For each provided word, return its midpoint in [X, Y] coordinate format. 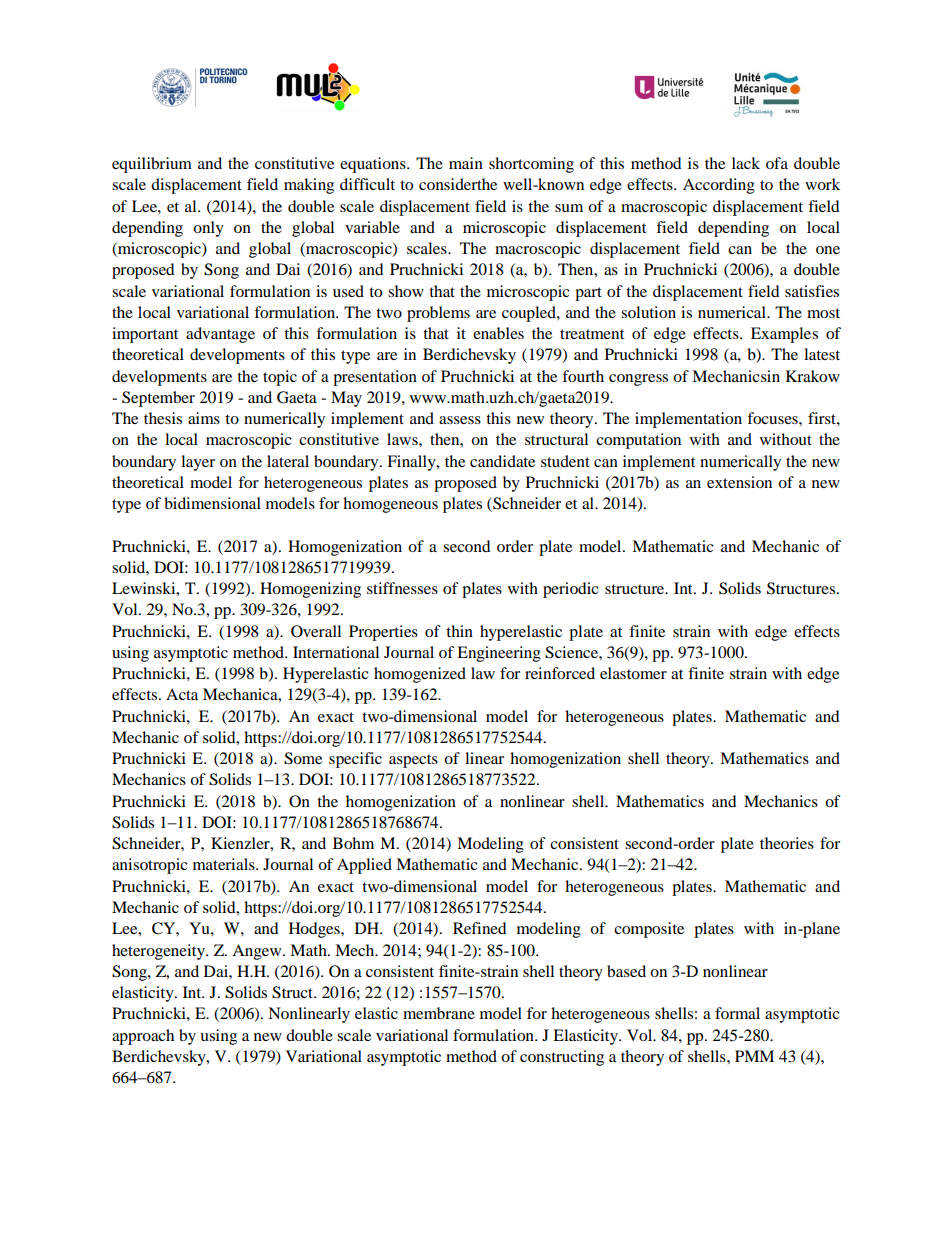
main [466, 163]
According [719, 186]
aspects [413, 761]
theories [787, 843]
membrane [439, 1013]
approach [143, 1037]
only [208, 229]
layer [198, 463]
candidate [502, 461]
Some [303, 758]
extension [739, 482]
